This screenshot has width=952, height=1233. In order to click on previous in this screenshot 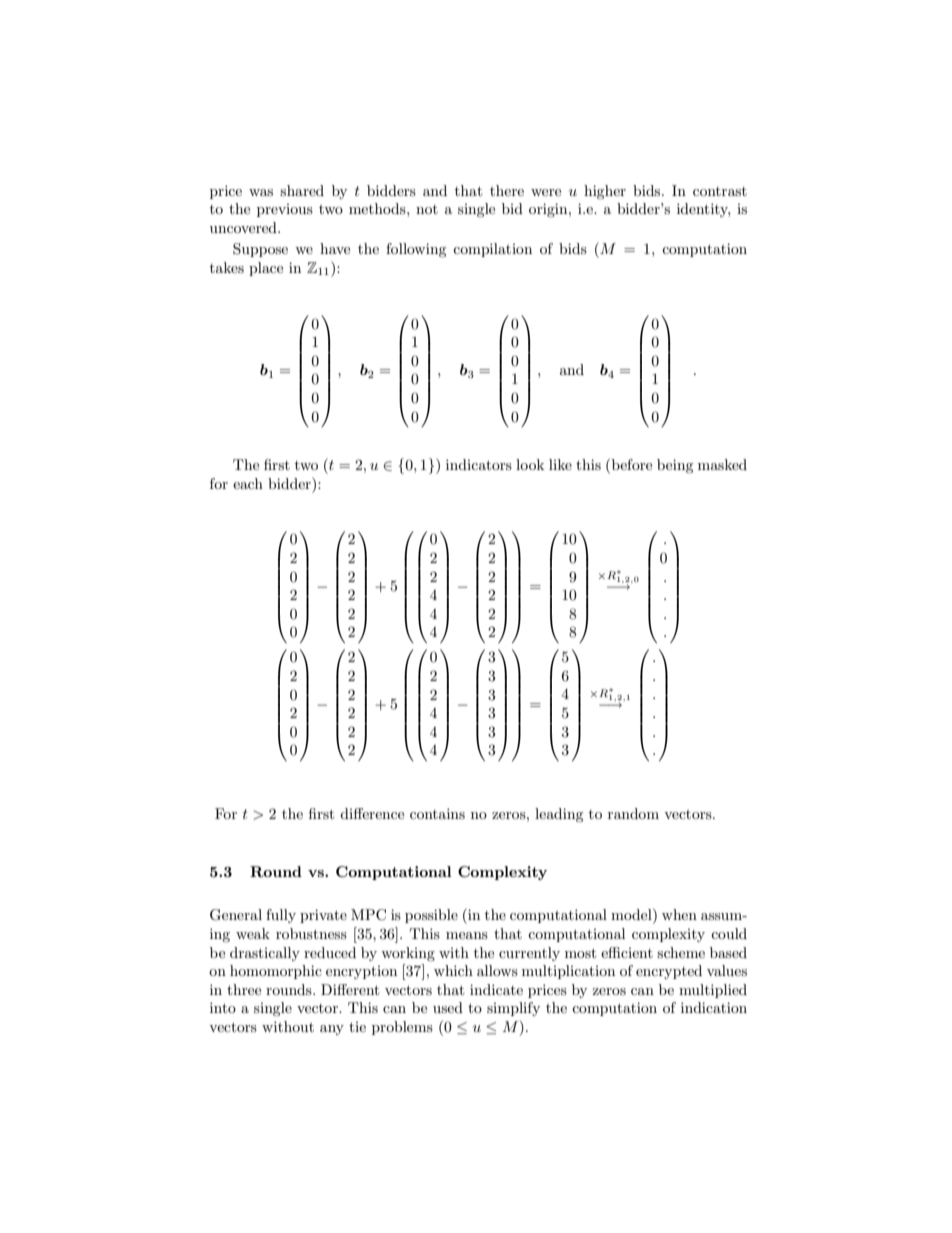, I will do `click(285, 210)`.
